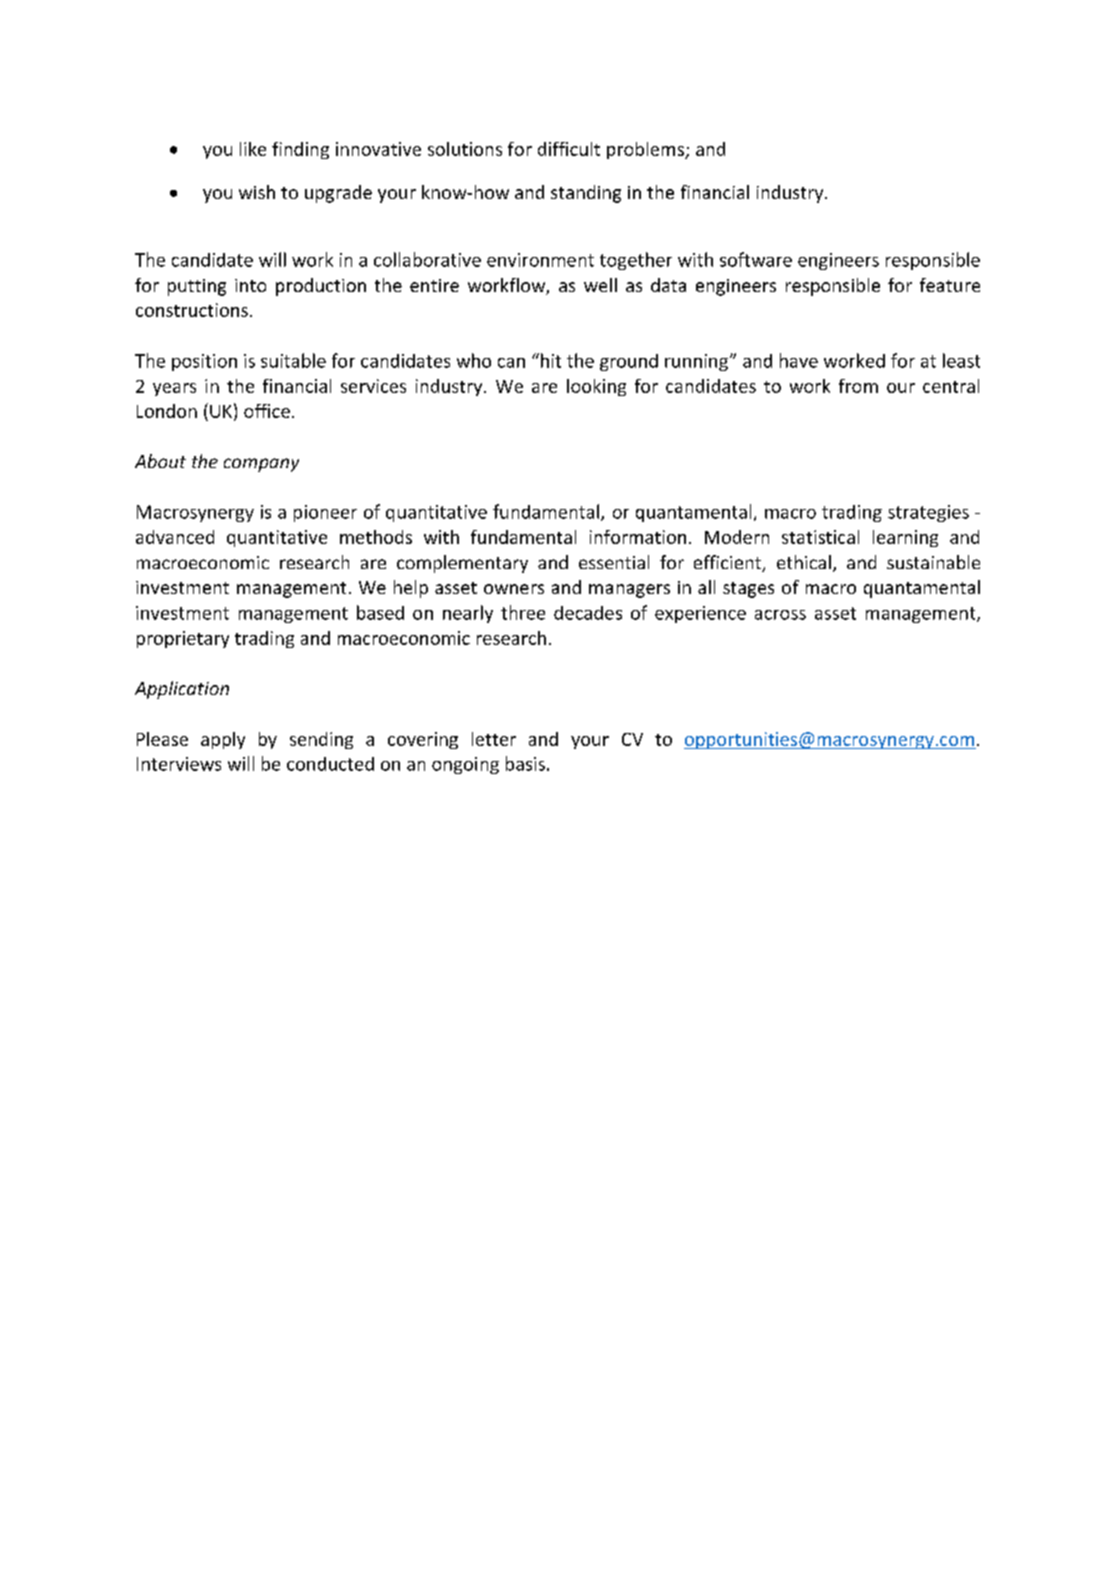 This screenshot has height=1580, width=1116. I want to click on feature, so click(950, 285).
